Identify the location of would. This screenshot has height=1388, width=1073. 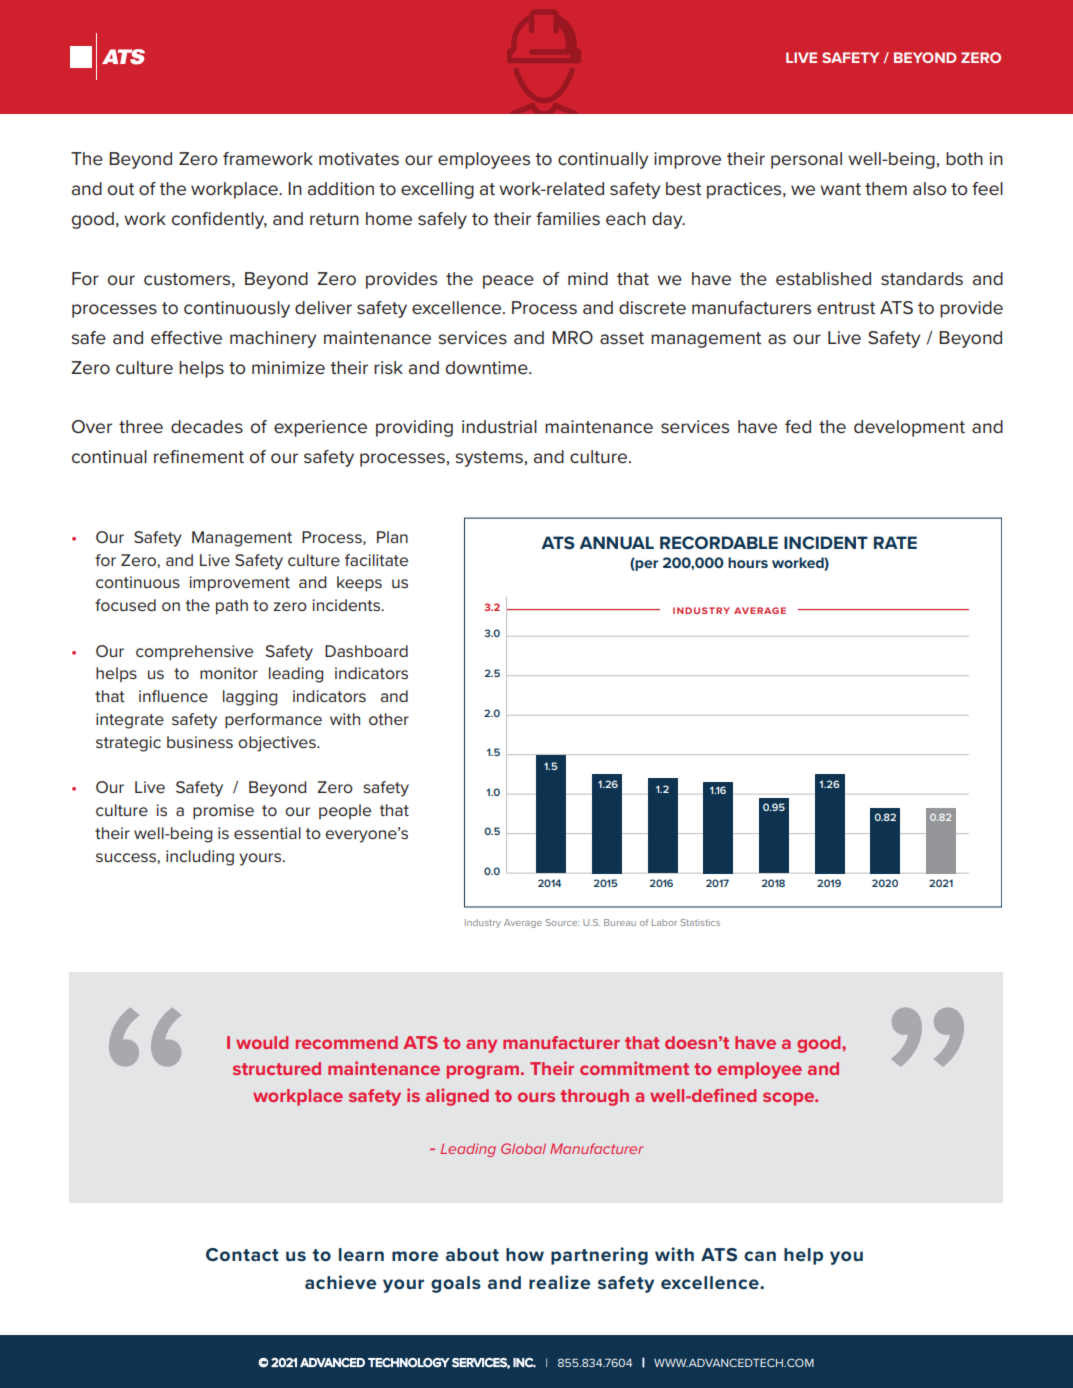
(262, 1042).
